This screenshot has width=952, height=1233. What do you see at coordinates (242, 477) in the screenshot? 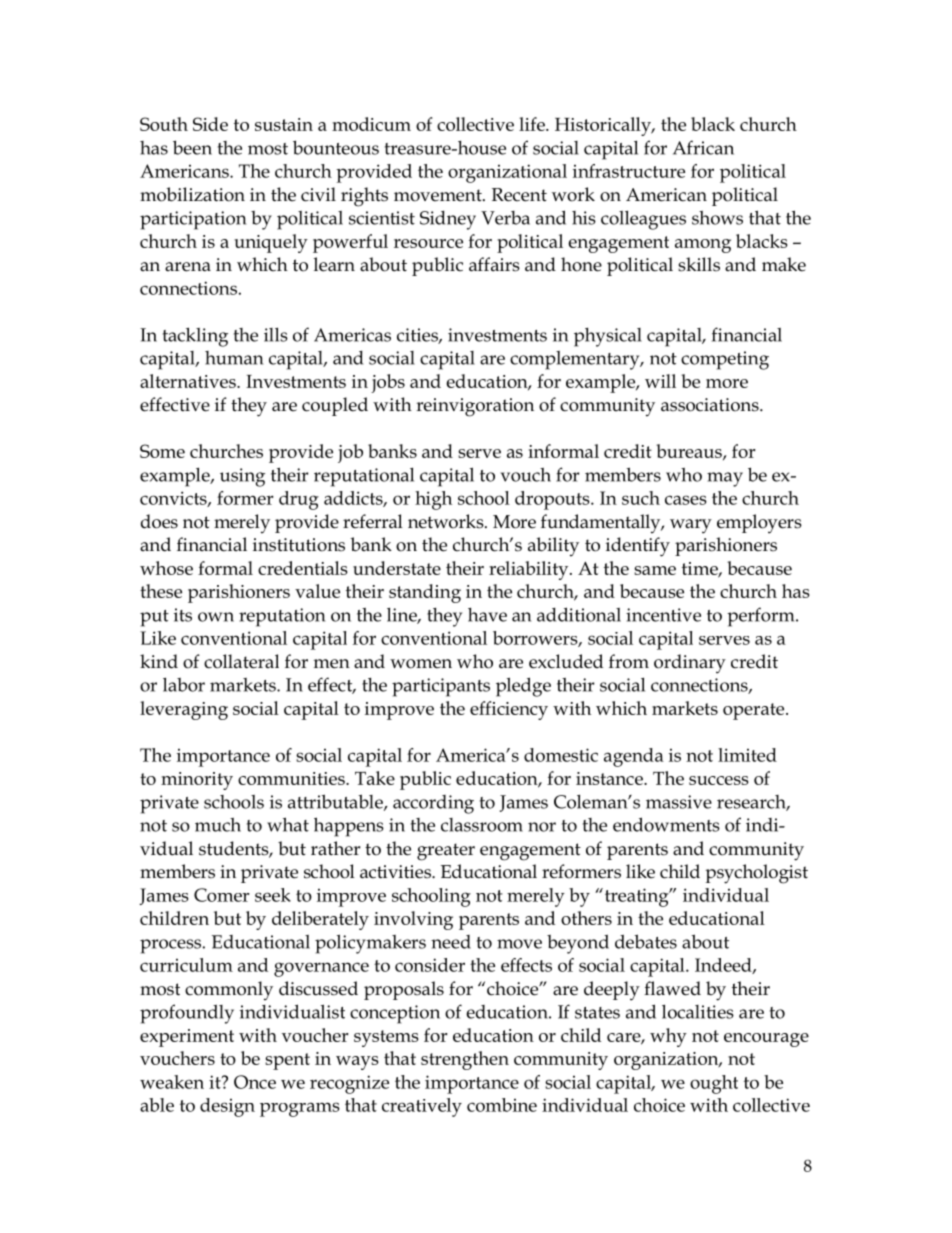
I see `using` at bounding box center [242, 477].
